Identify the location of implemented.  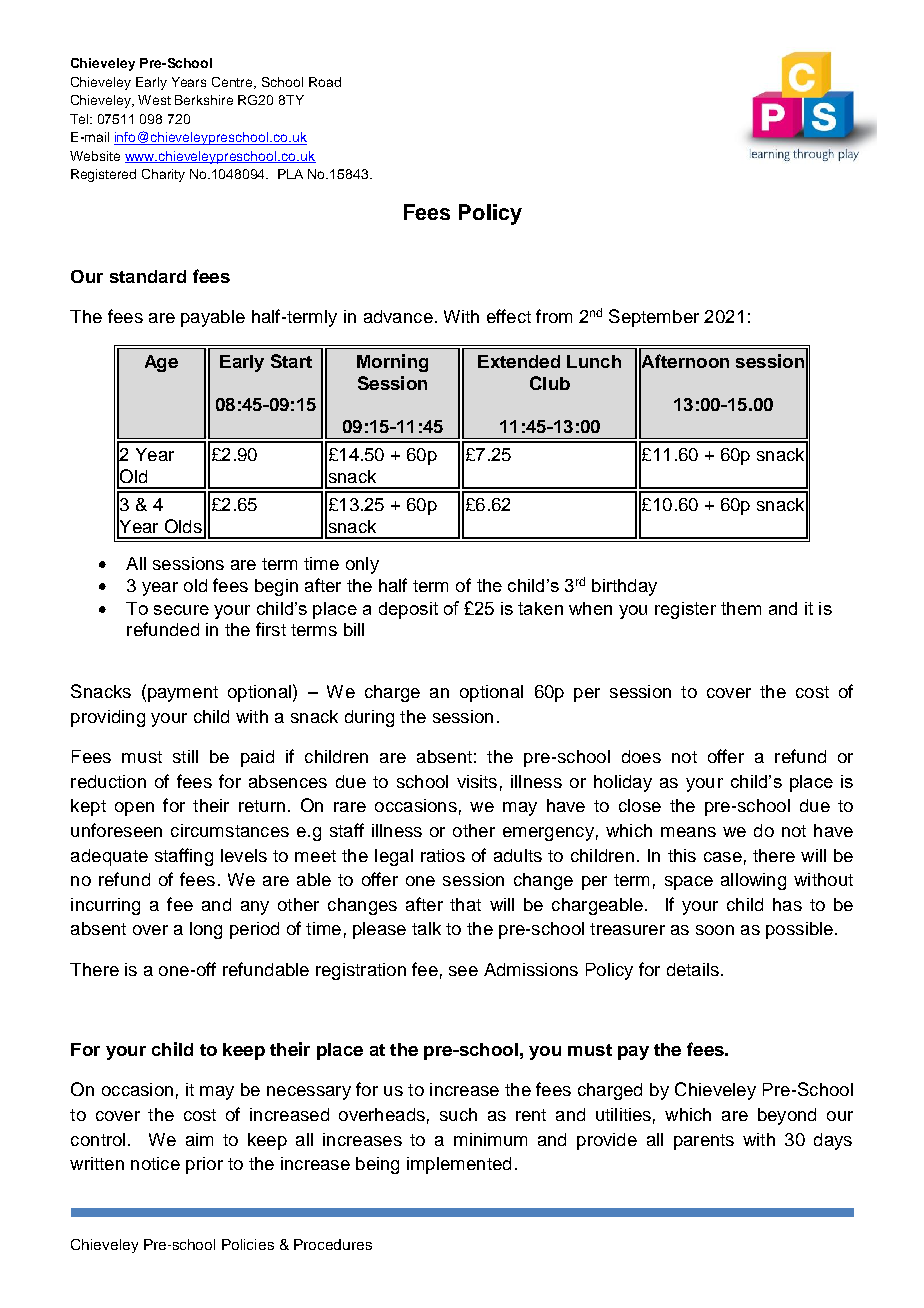
(459, 1165).
